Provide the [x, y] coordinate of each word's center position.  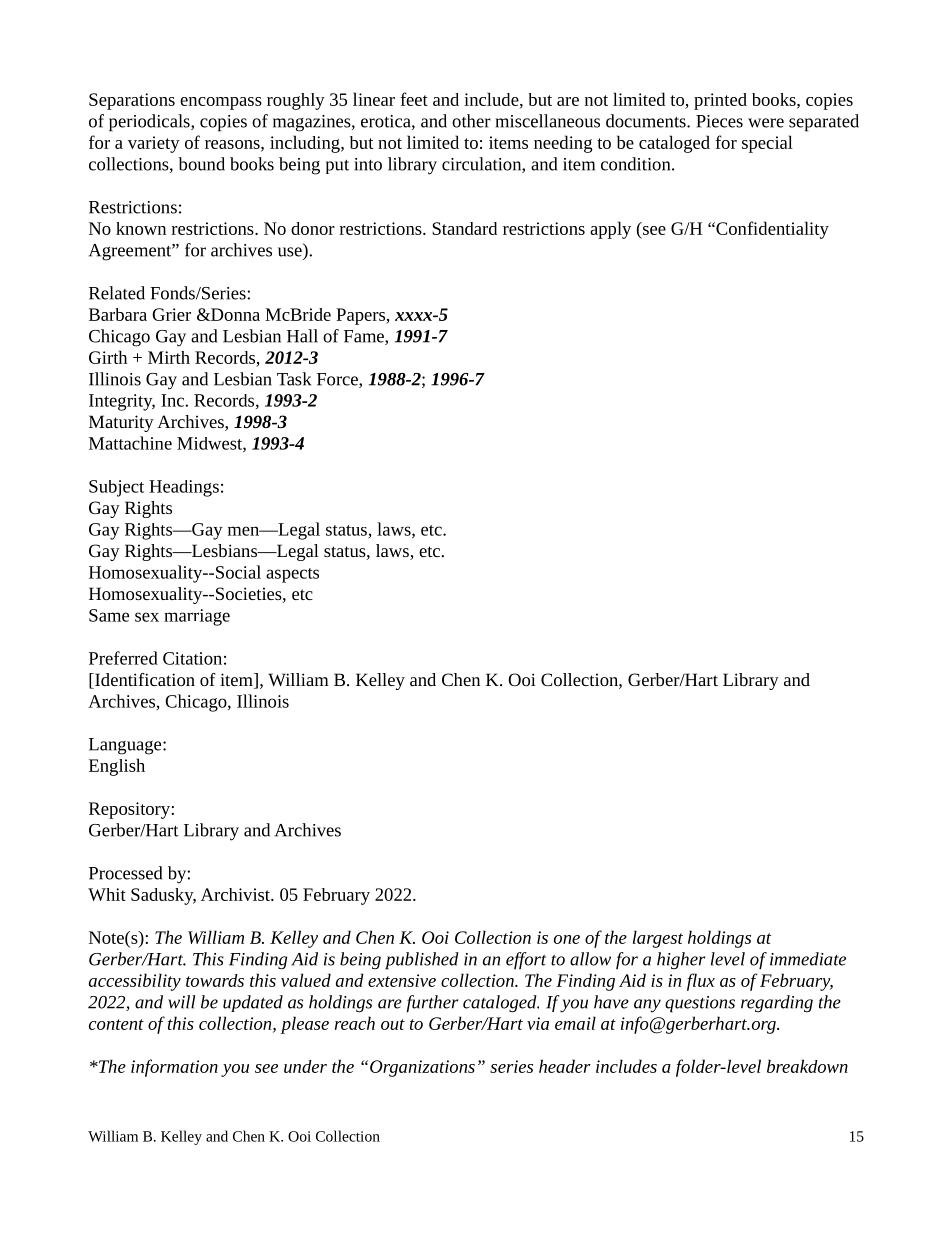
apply [610, 230]
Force [338, 380]
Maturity [121, 423]
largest [658, 939]
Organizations [422, 1068]
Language [126, 746]
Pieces [719, 121]
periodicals [150, 123]
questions [700, 1004]
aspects [292, 575]
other [471, 121]
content [116, 1024]
